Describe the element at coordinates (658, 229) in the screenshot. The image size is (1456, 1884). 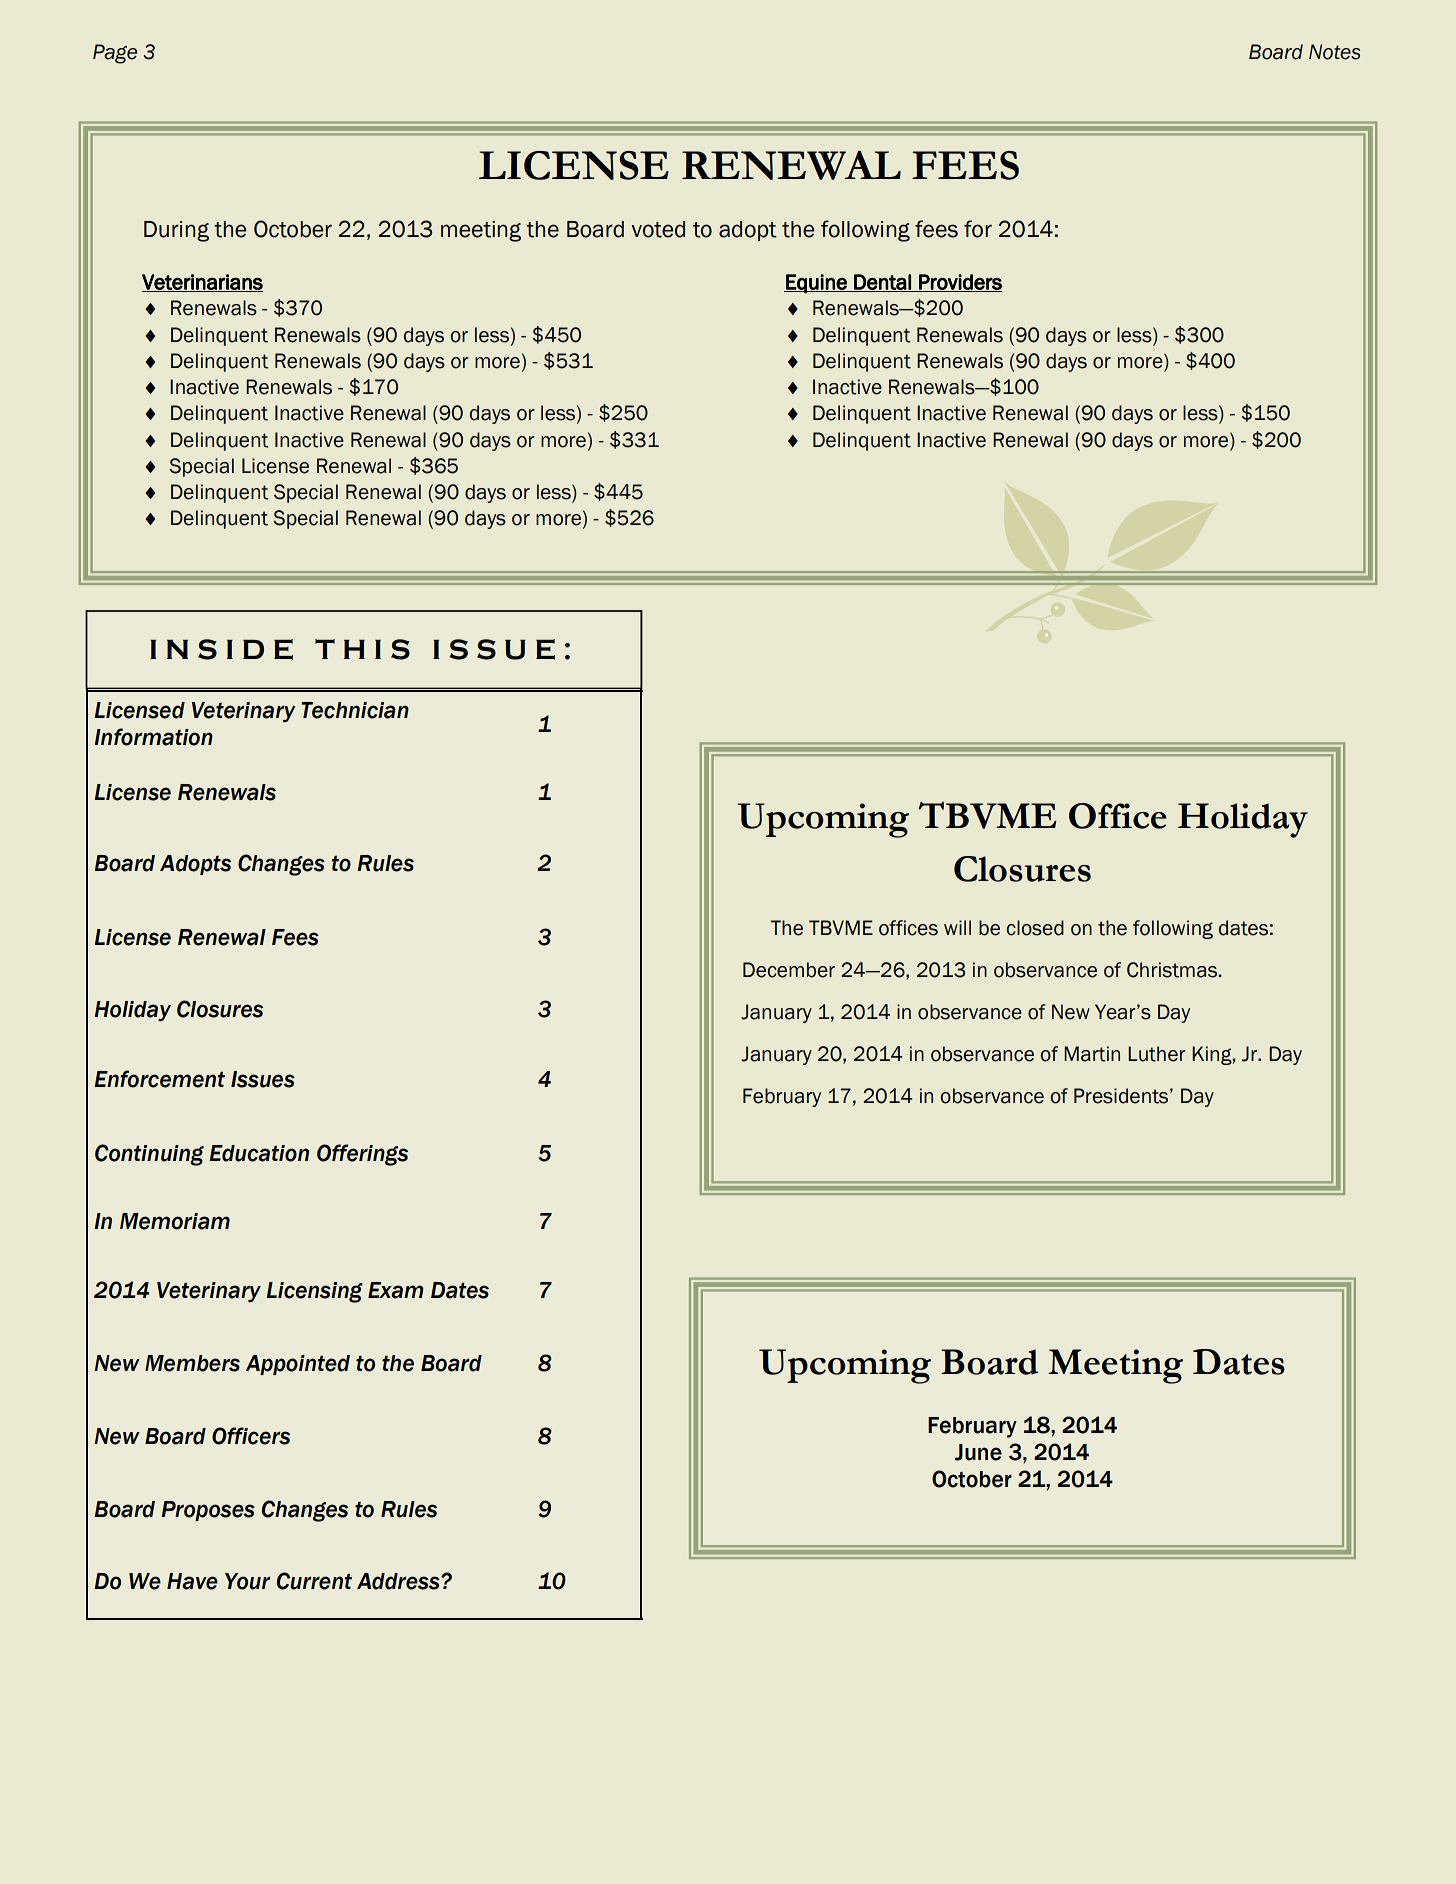
I see `voted` at that location.
